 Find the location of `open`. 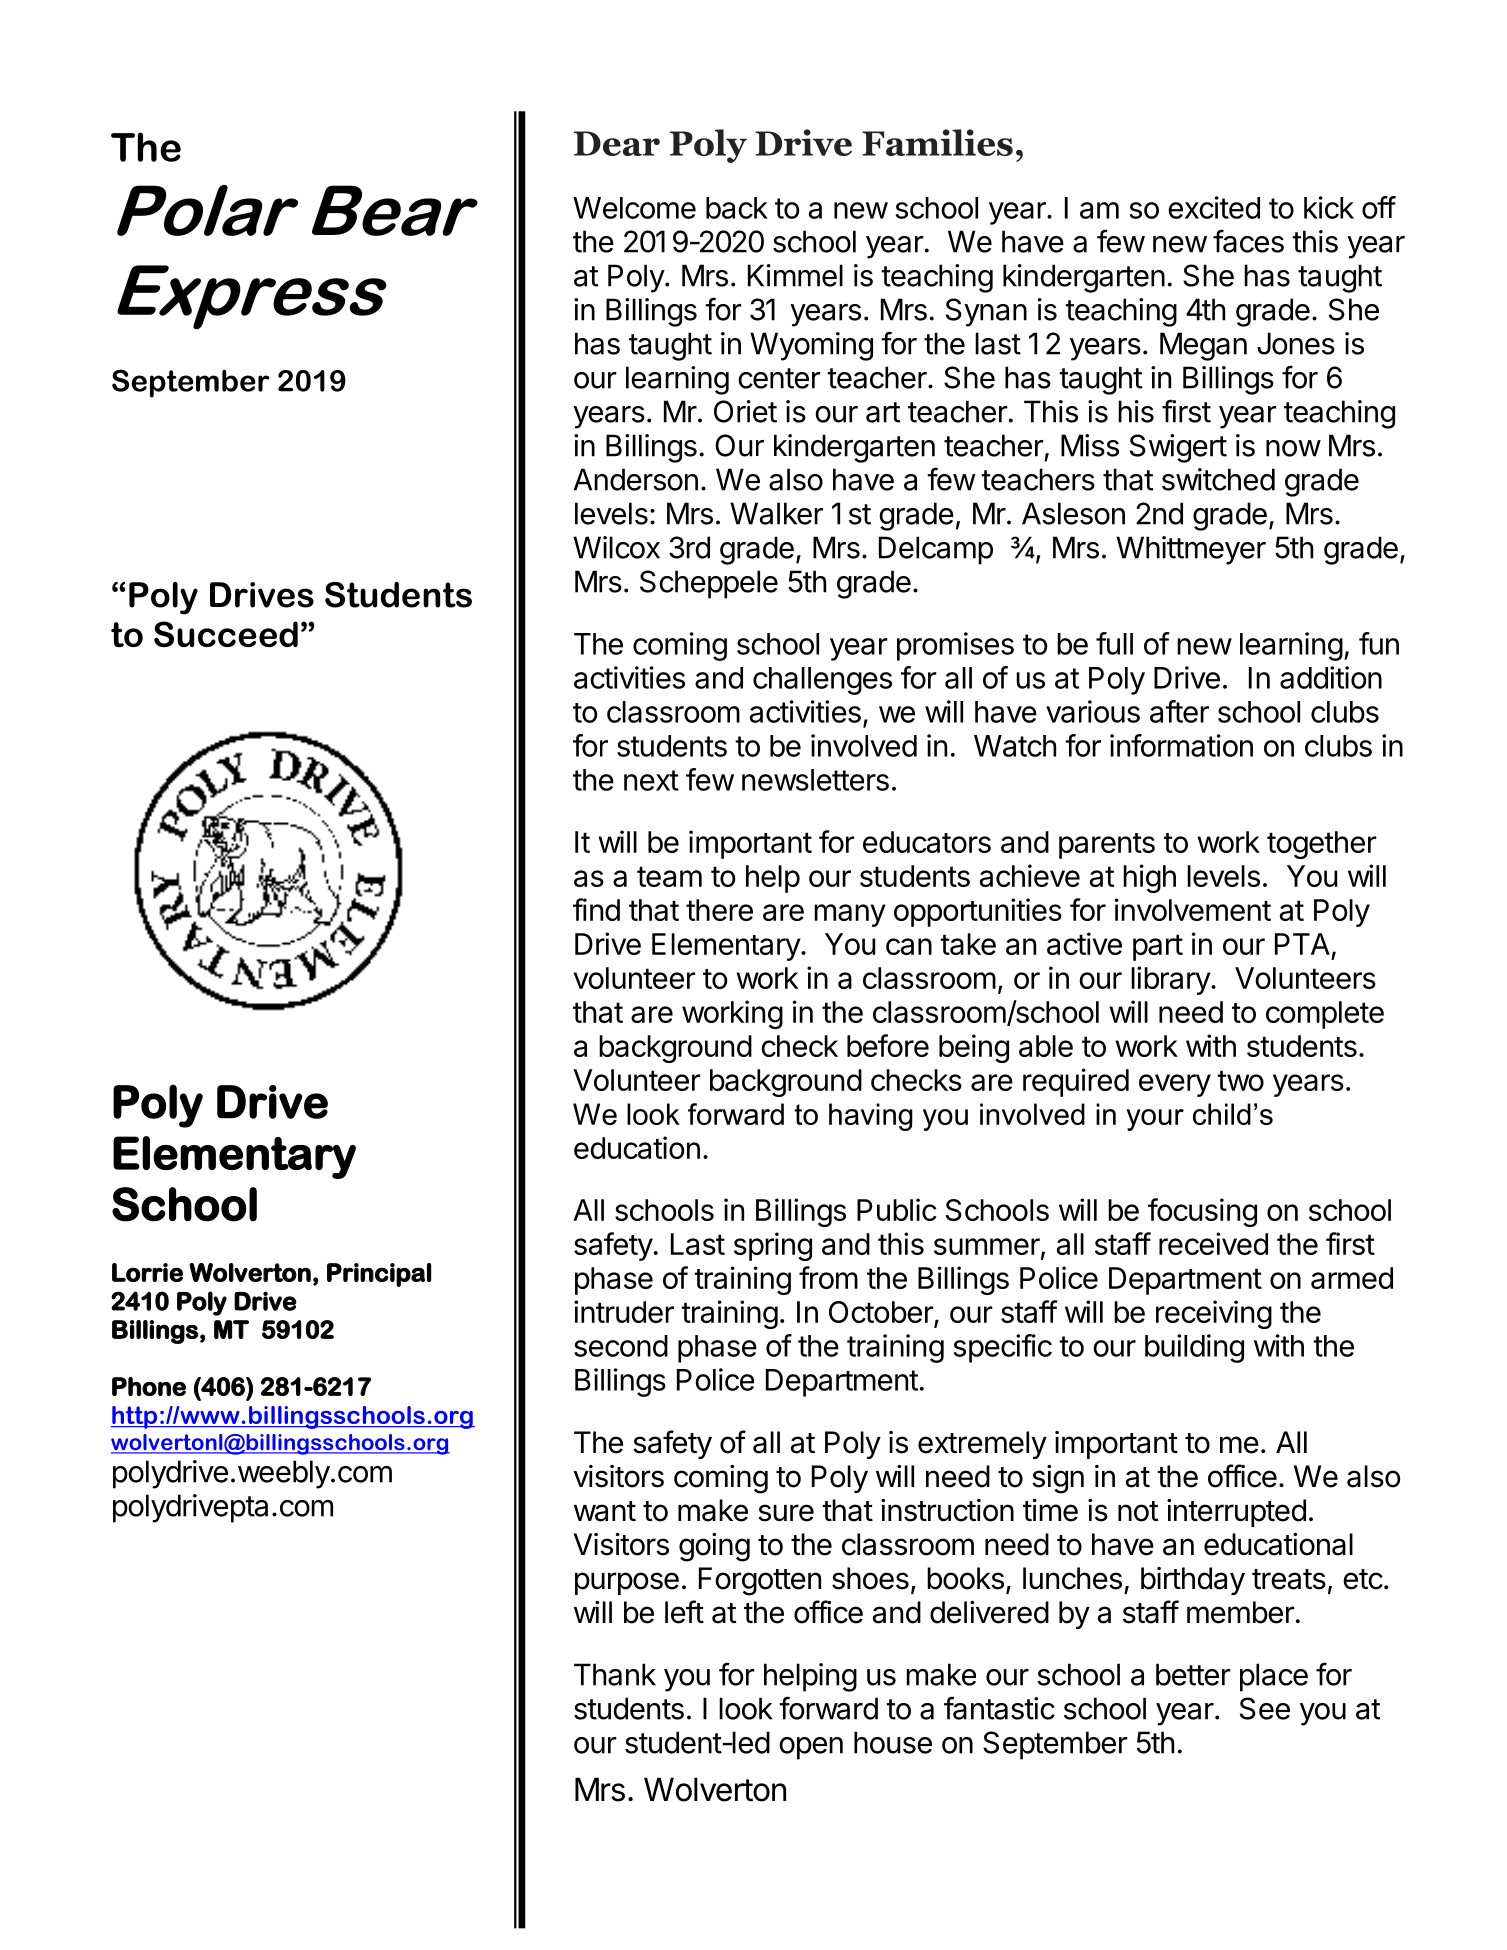

open is located at coordinates (811, 1748).
